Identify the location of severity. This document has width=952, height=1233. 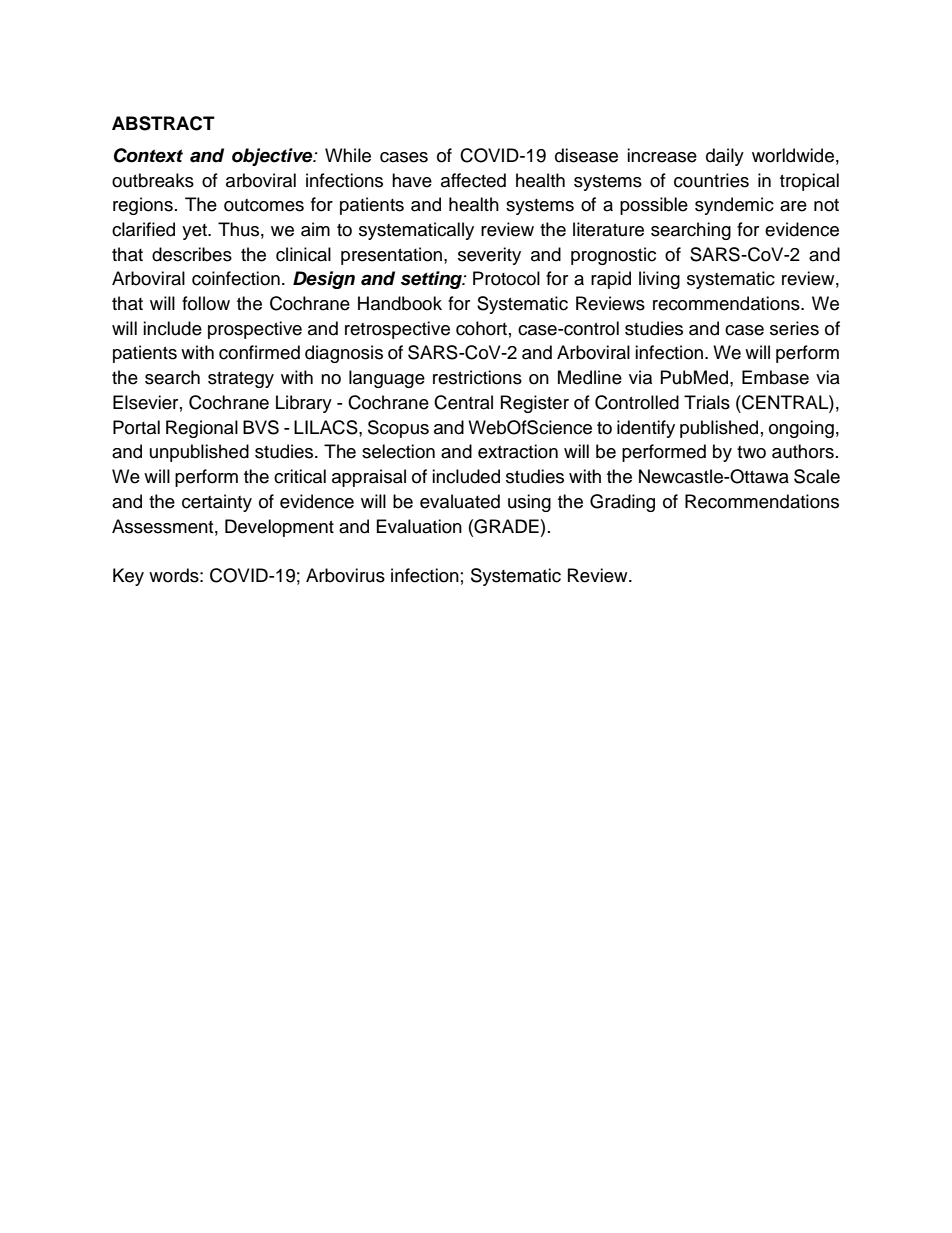
(489, 256).
